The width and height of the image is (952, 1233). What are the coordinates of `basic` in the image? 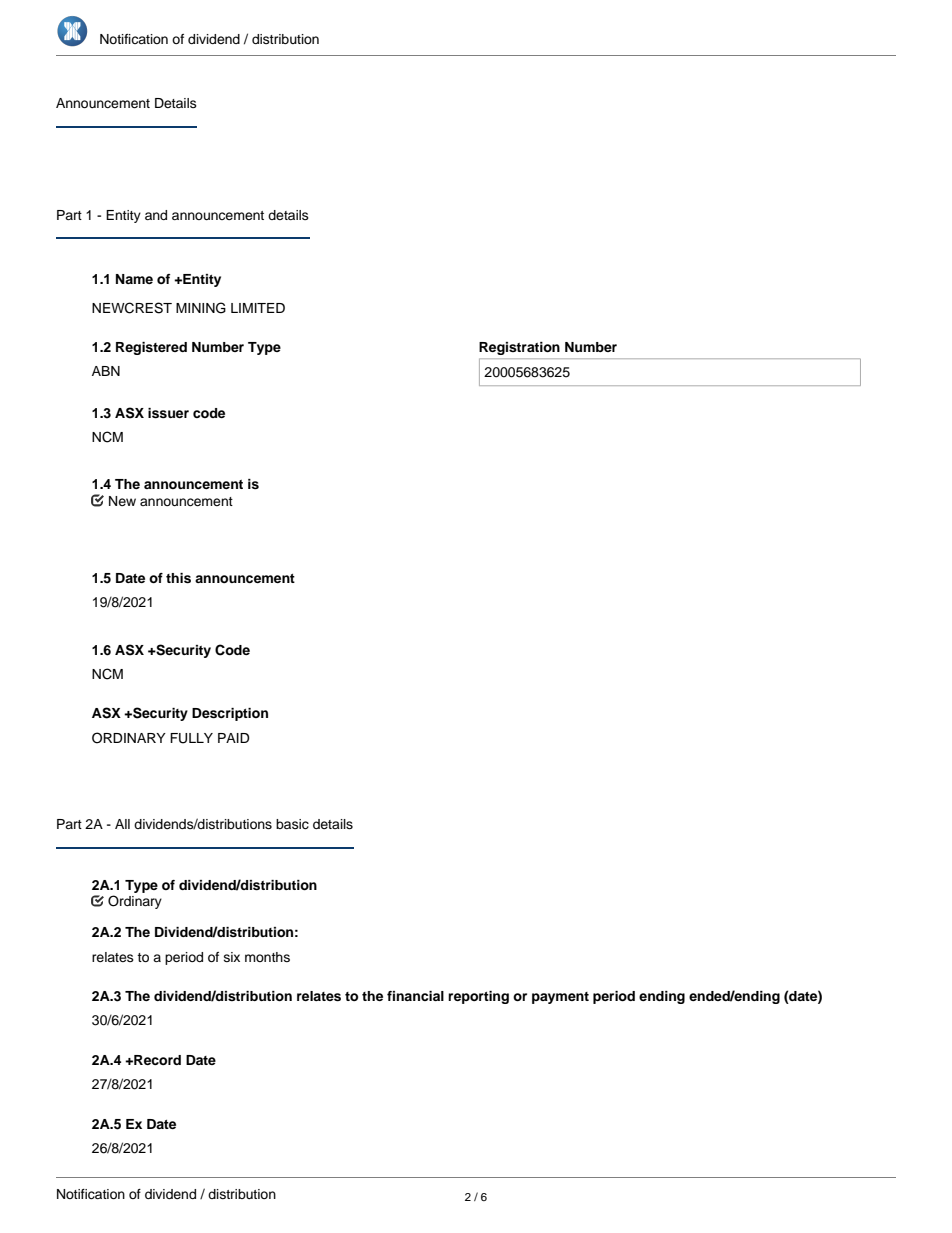 It's located at (292, 824).
